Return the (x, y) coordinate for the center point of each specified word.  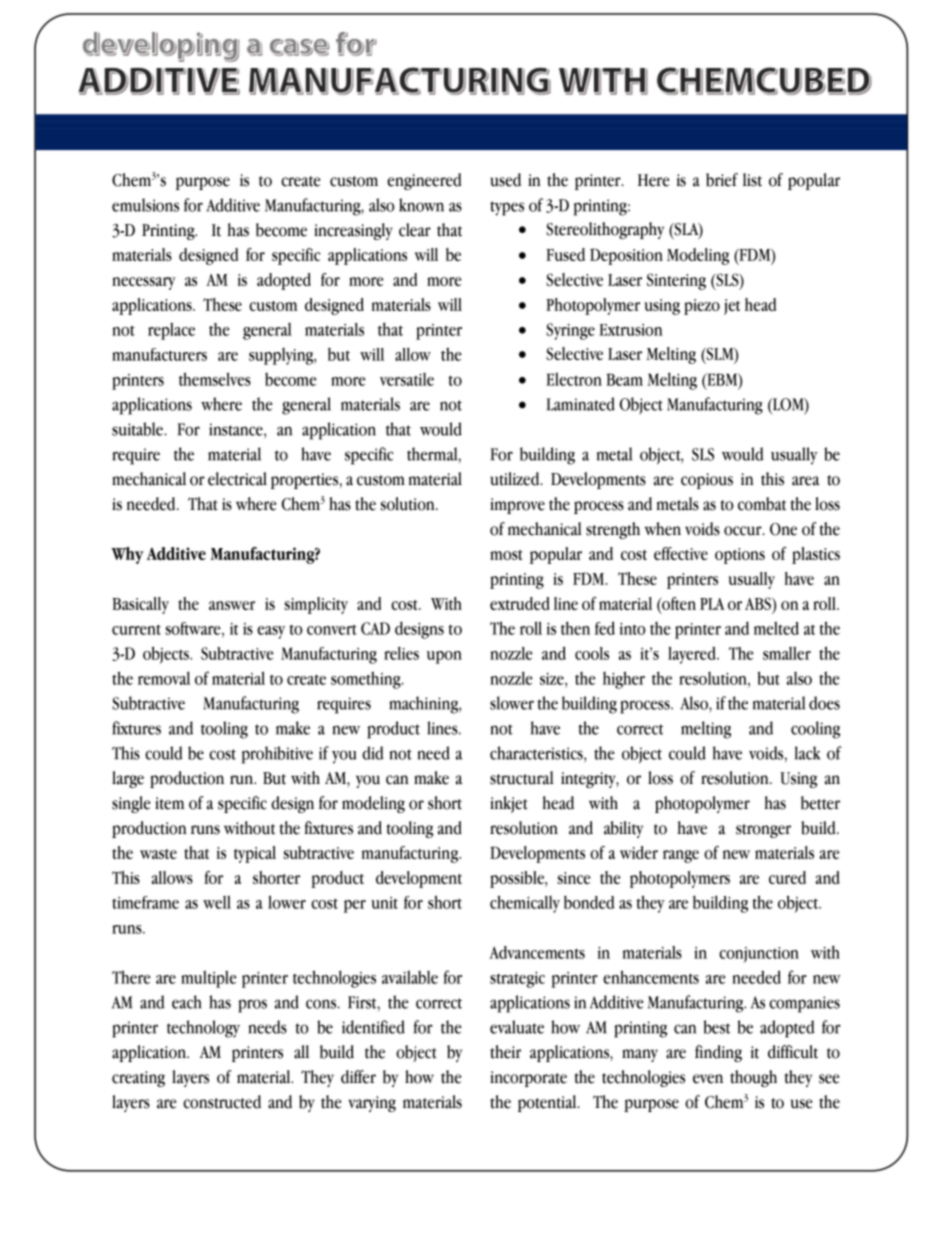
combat (762, 504)
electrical (237, 479)
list (752, 180)
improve (517, 506)
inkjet (509, 804)
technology (203, 1029)
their (505, 1052)
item (169, 803)
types (507, 208)
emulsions (145, 205)
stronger (763, 831)
